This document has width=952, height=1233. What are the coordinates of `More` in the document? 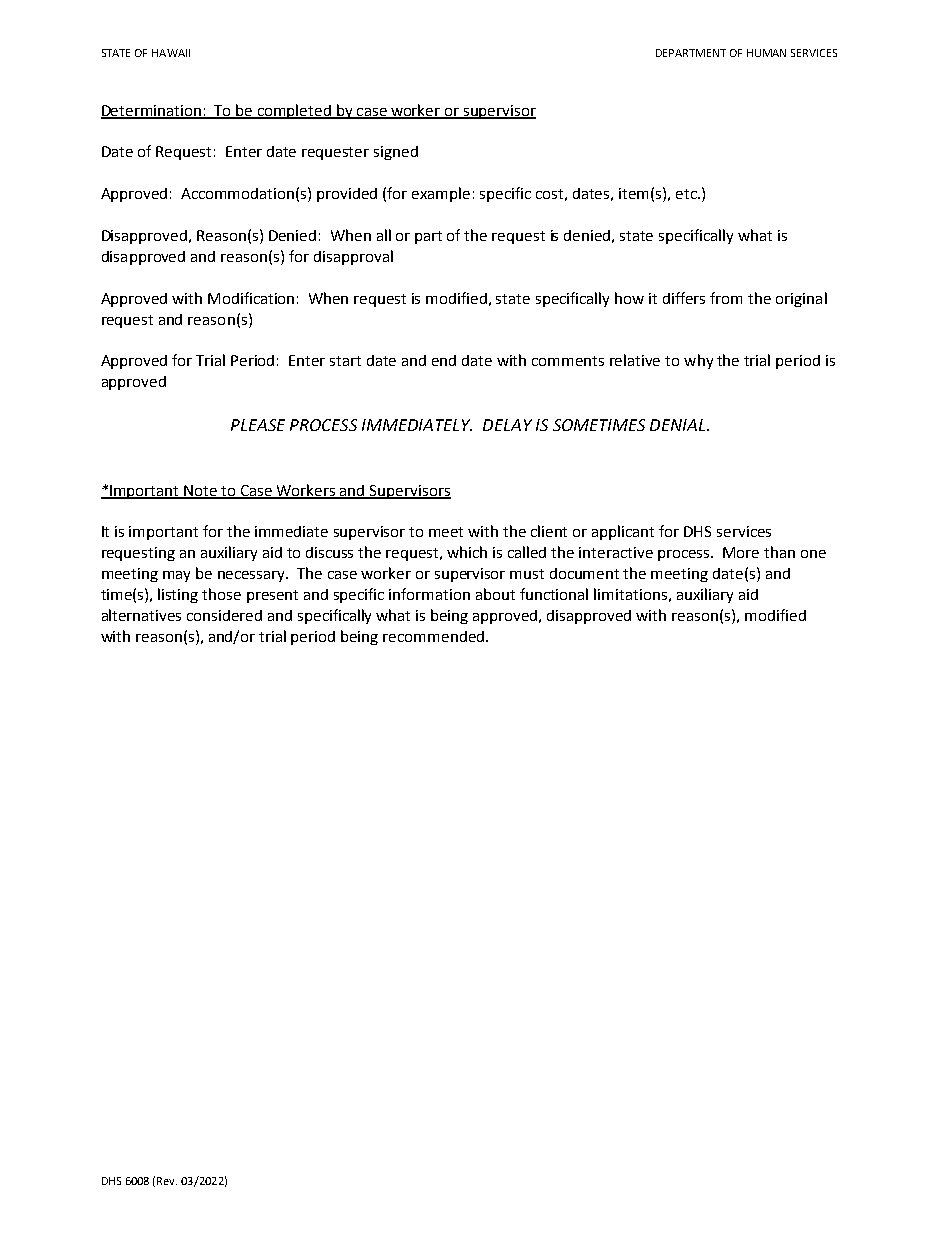 It's located at (741, 552).
